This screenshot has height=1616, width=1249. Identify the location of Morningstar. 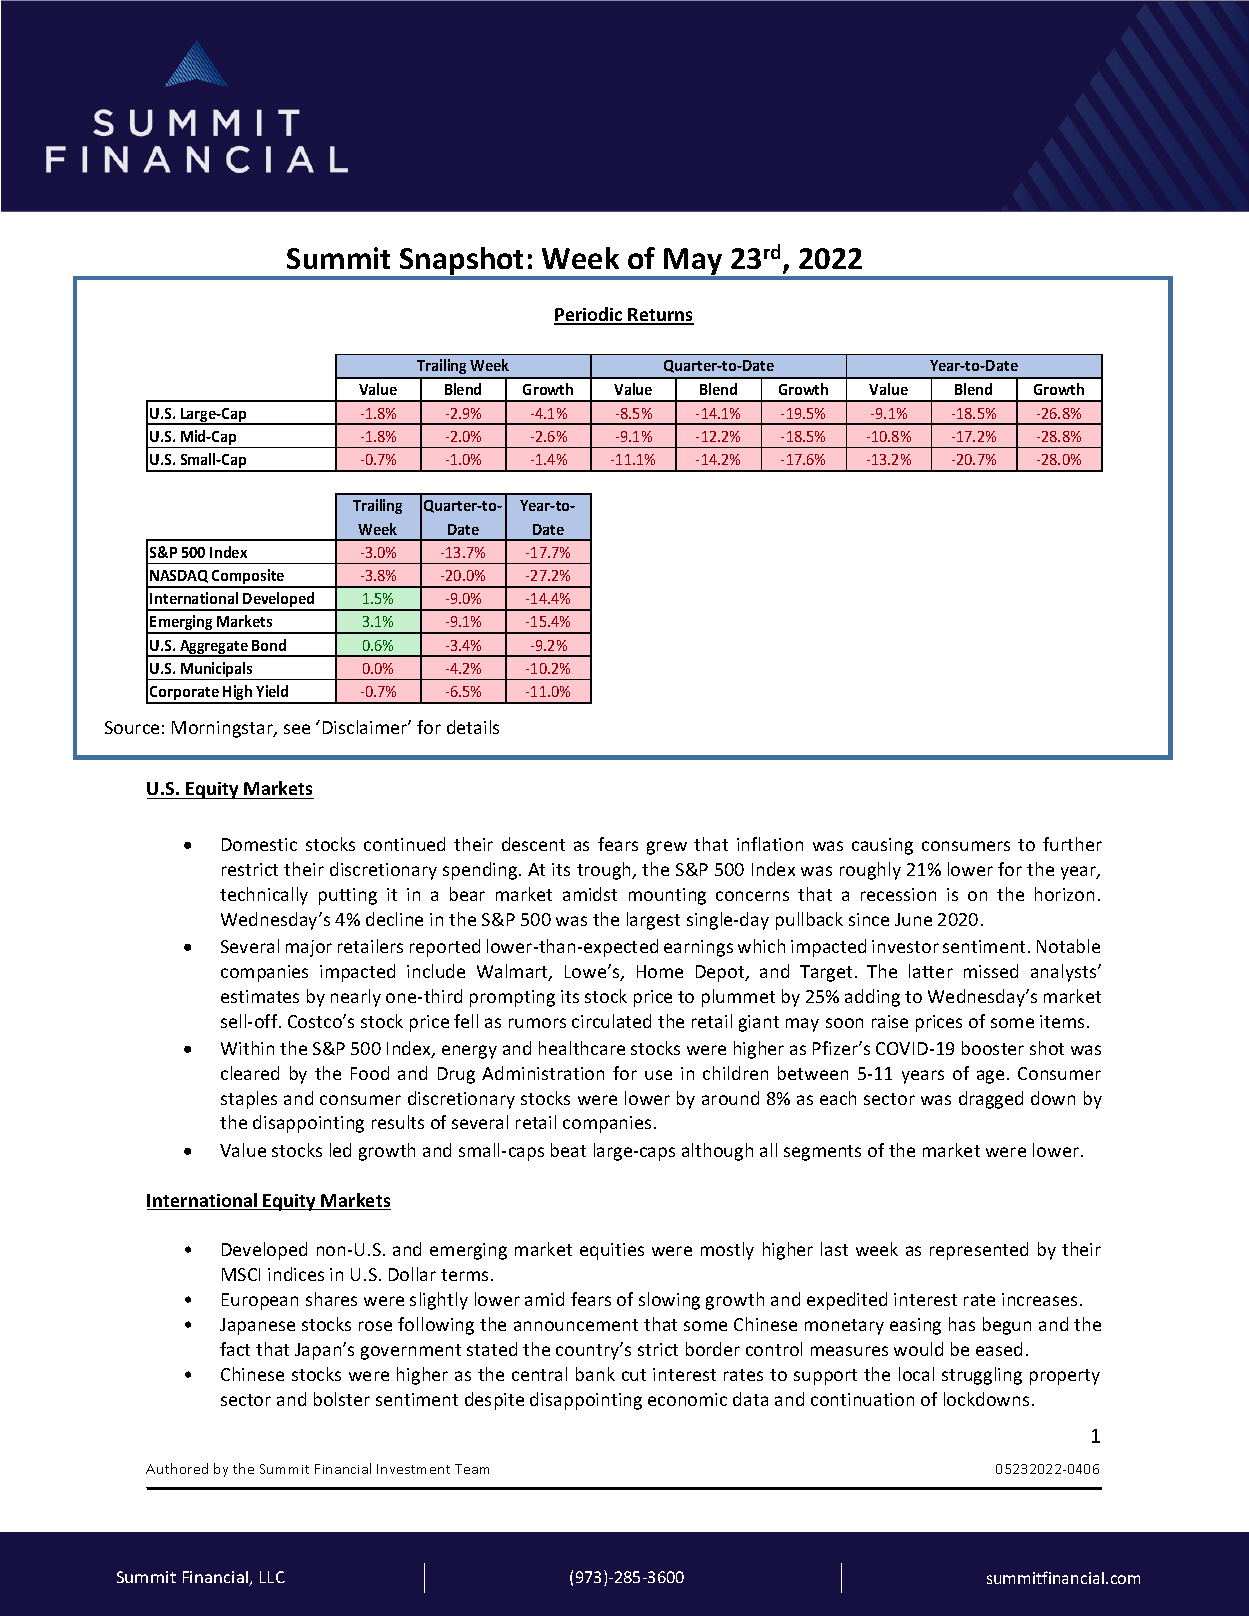
(224, 729).
